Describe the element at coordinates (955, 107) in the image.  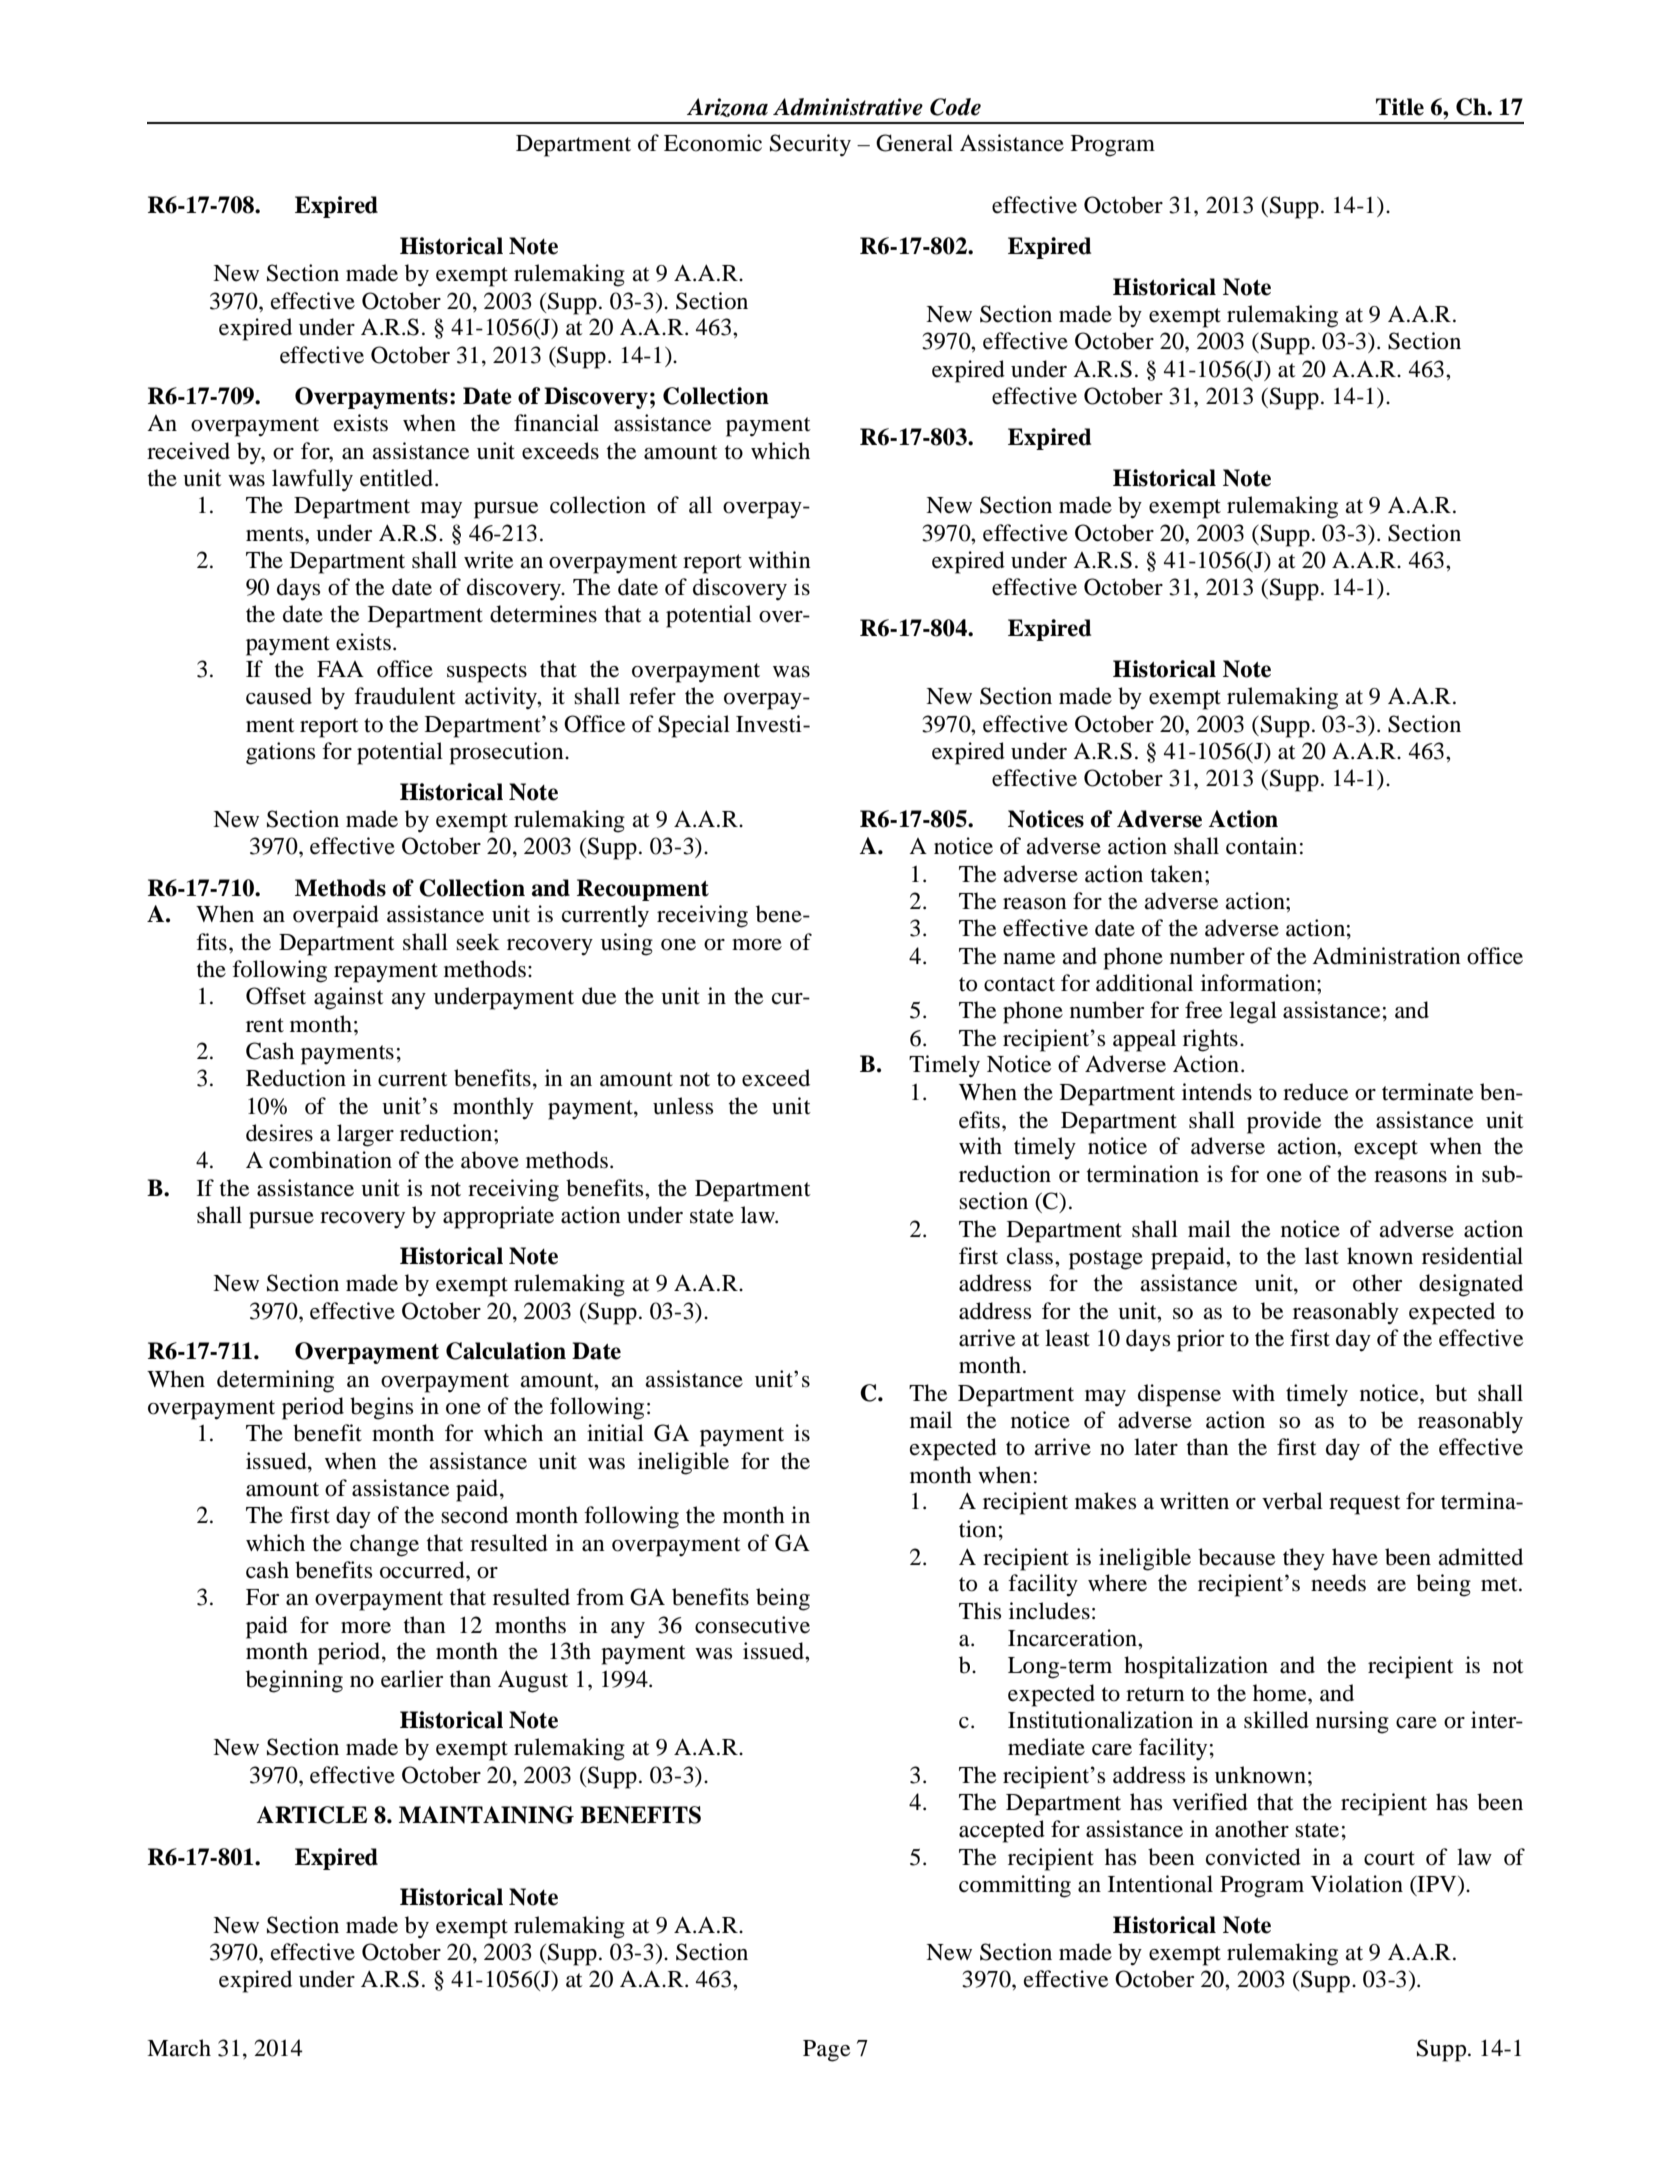
I see `Code` at that location.
